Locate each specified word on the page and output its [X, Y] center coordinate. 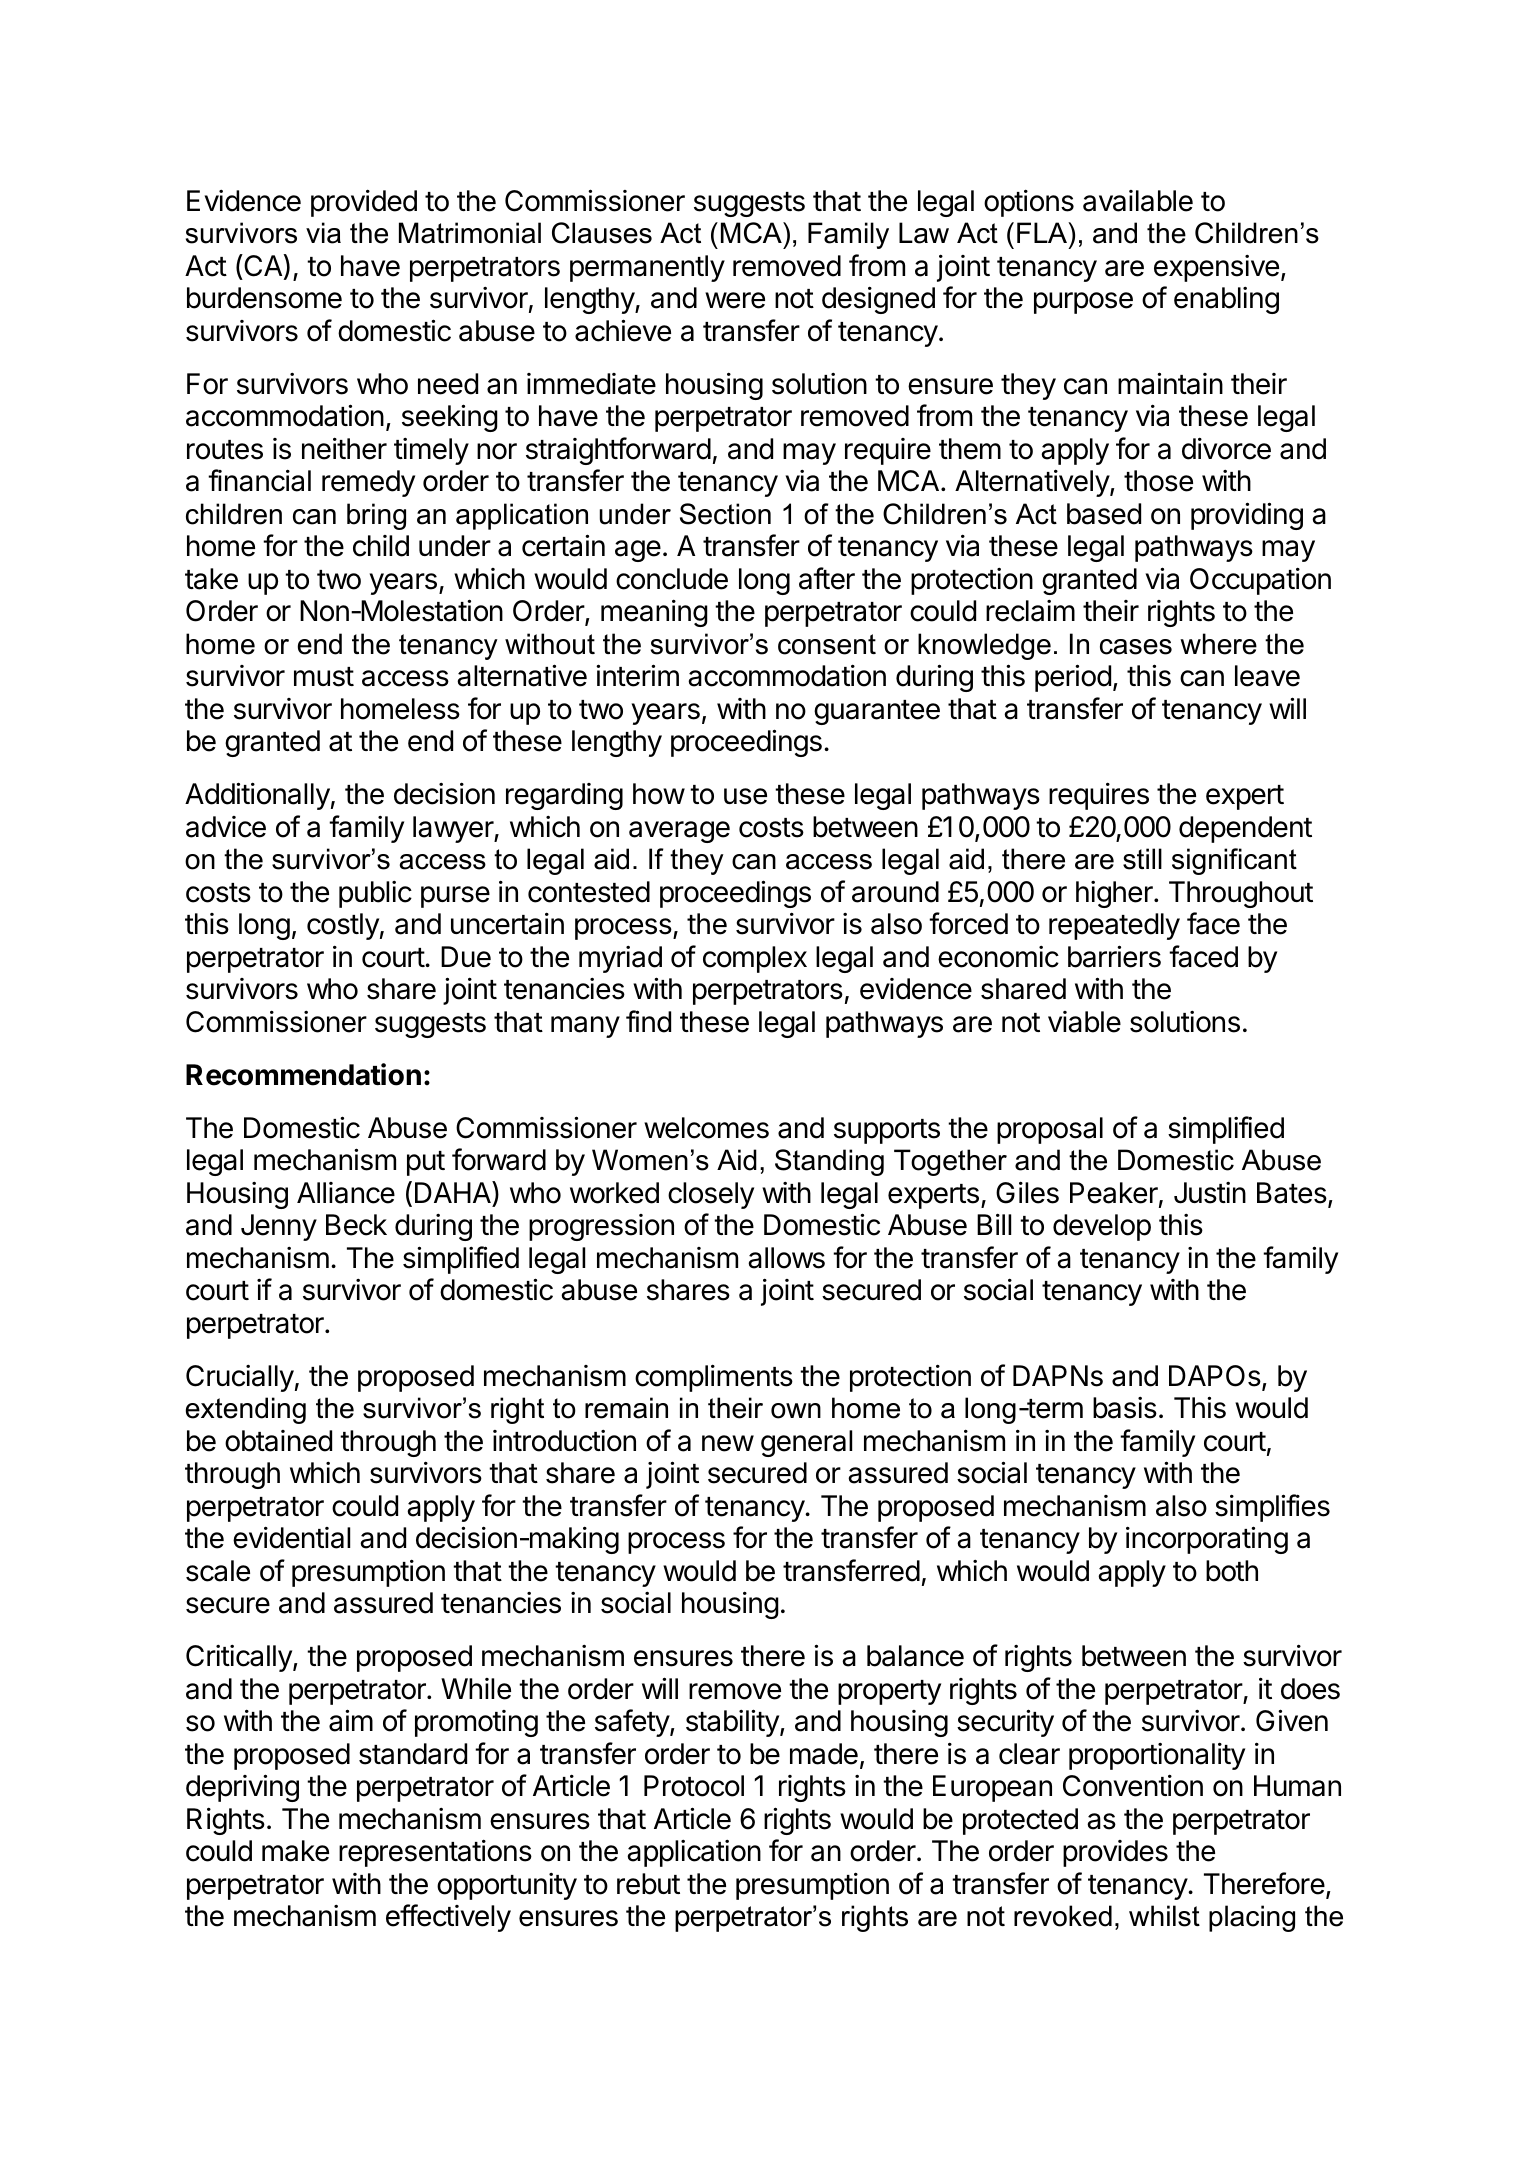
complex [755, 959]
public [375, 894]
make [295, 1851]
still [1142, 859]
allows [786, 1258]
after [827, 578]
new [728, 1443]
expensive [1216, 268]
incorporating [1207, 1540]
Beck [356, 1225]
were [735, 300]
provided [364, 203]
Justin [1210, 1193]
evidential [291, 1537]
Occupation [1260, 581]
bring [376, 516]
